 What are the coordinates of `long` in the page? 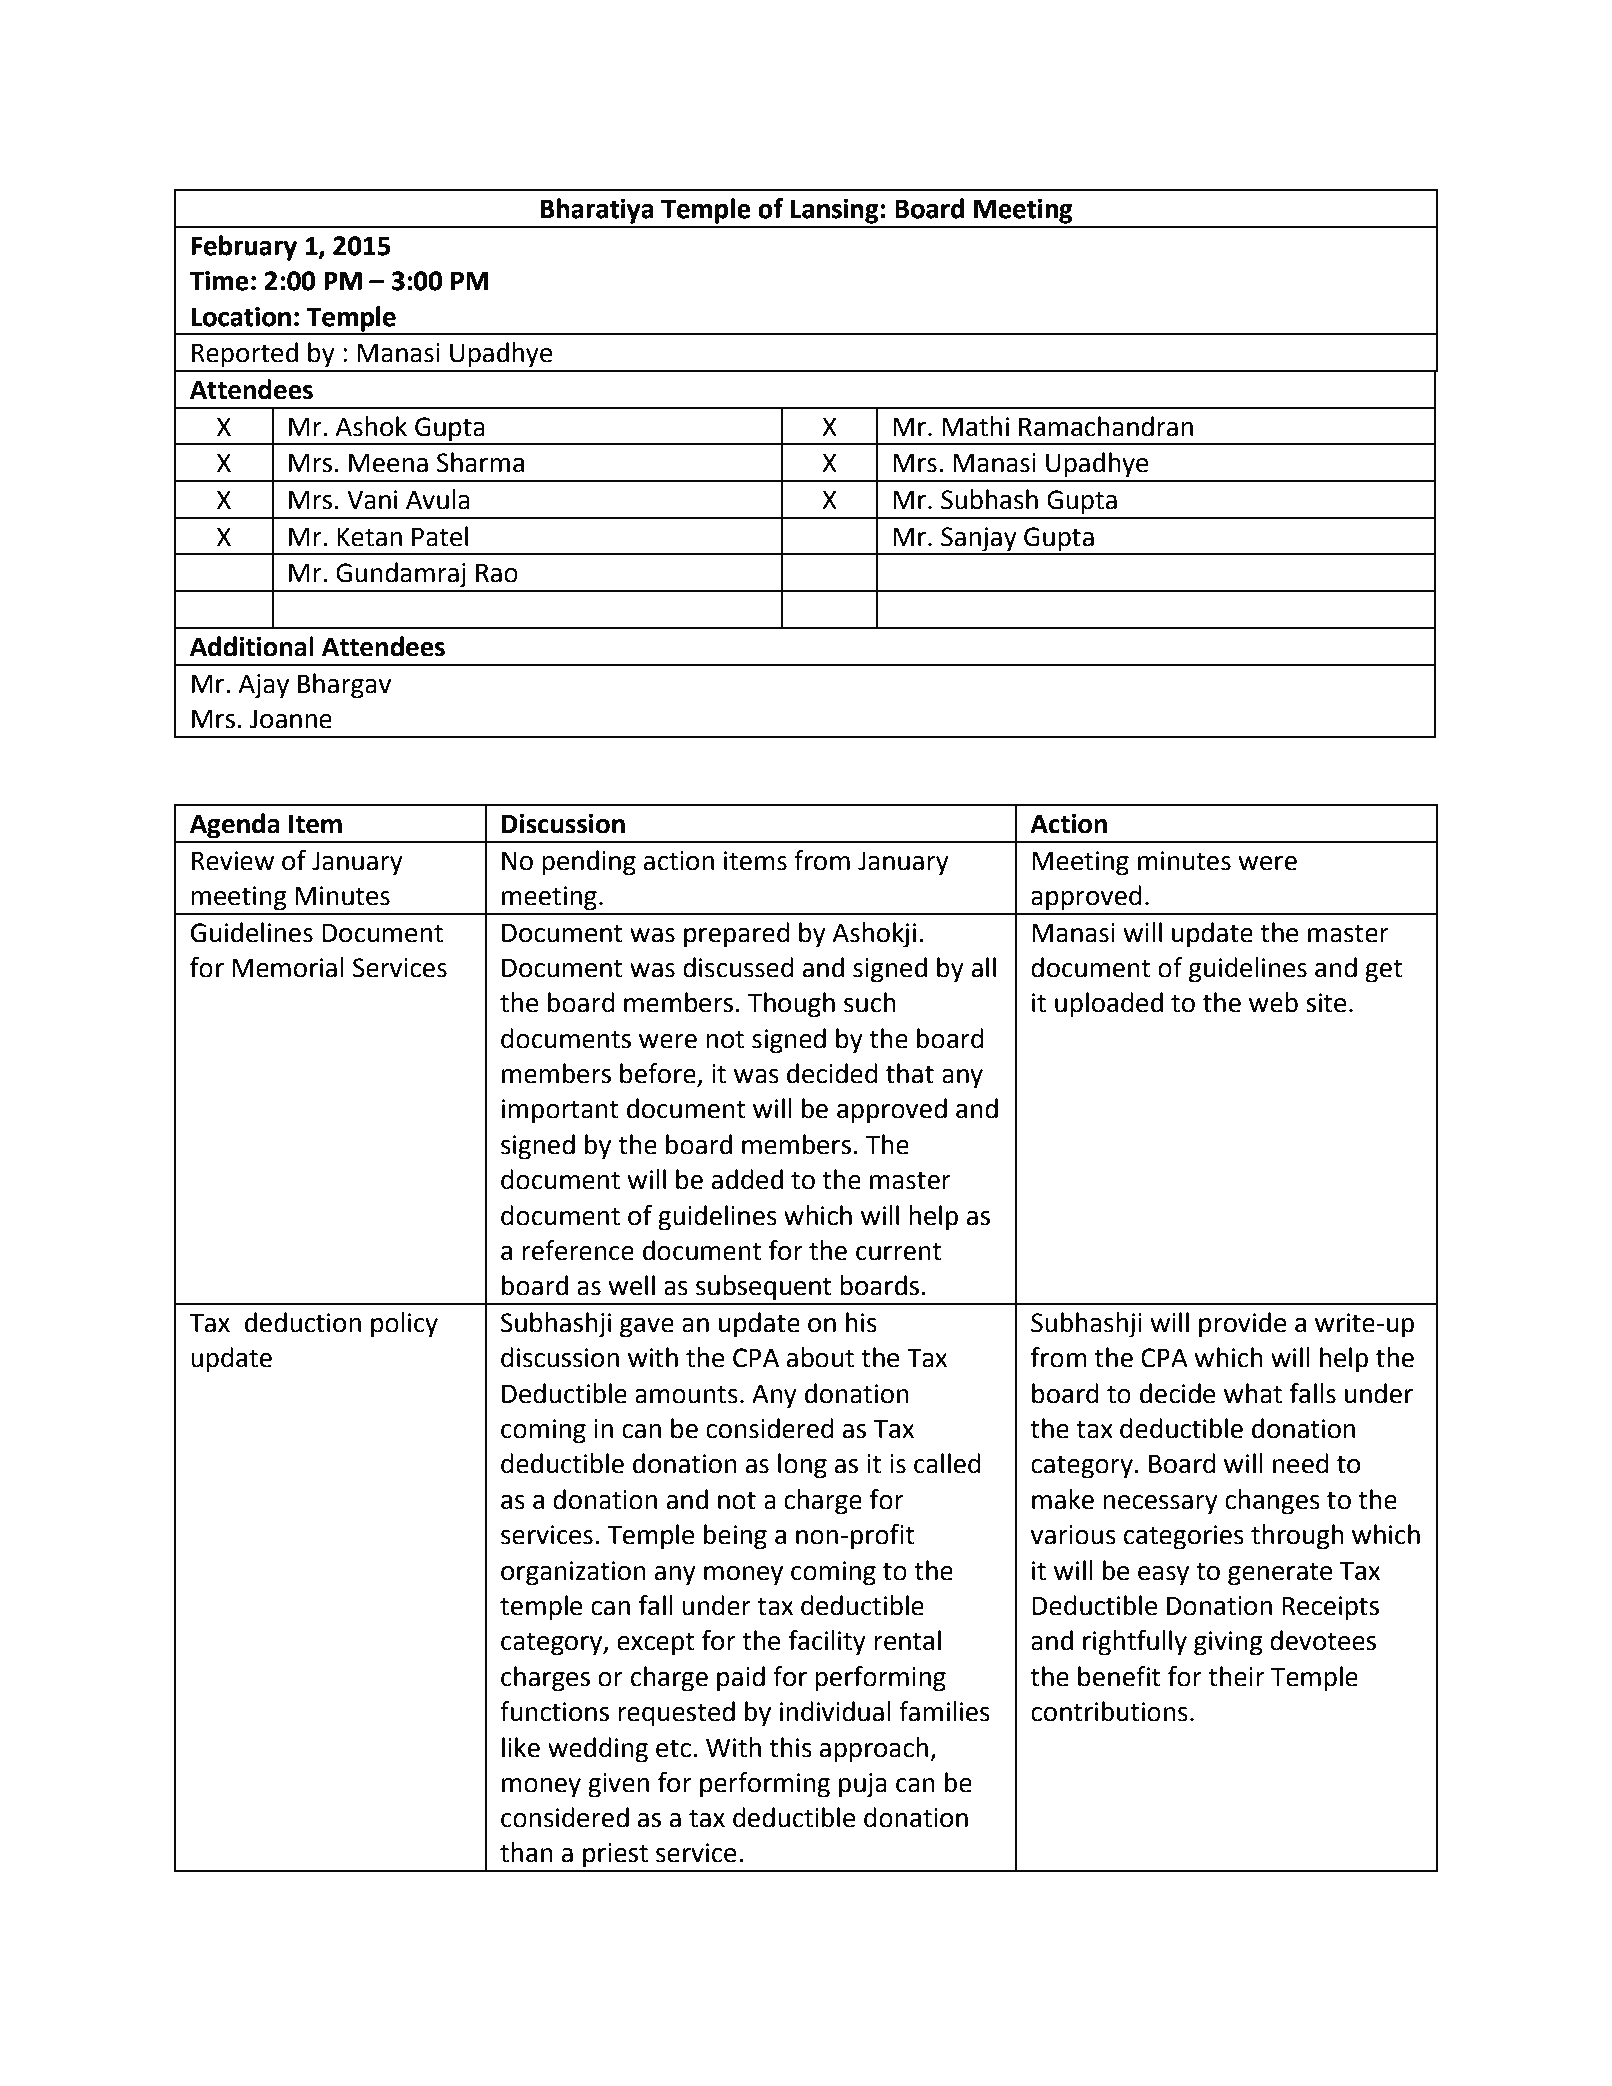 It's located at (802, 1466).
